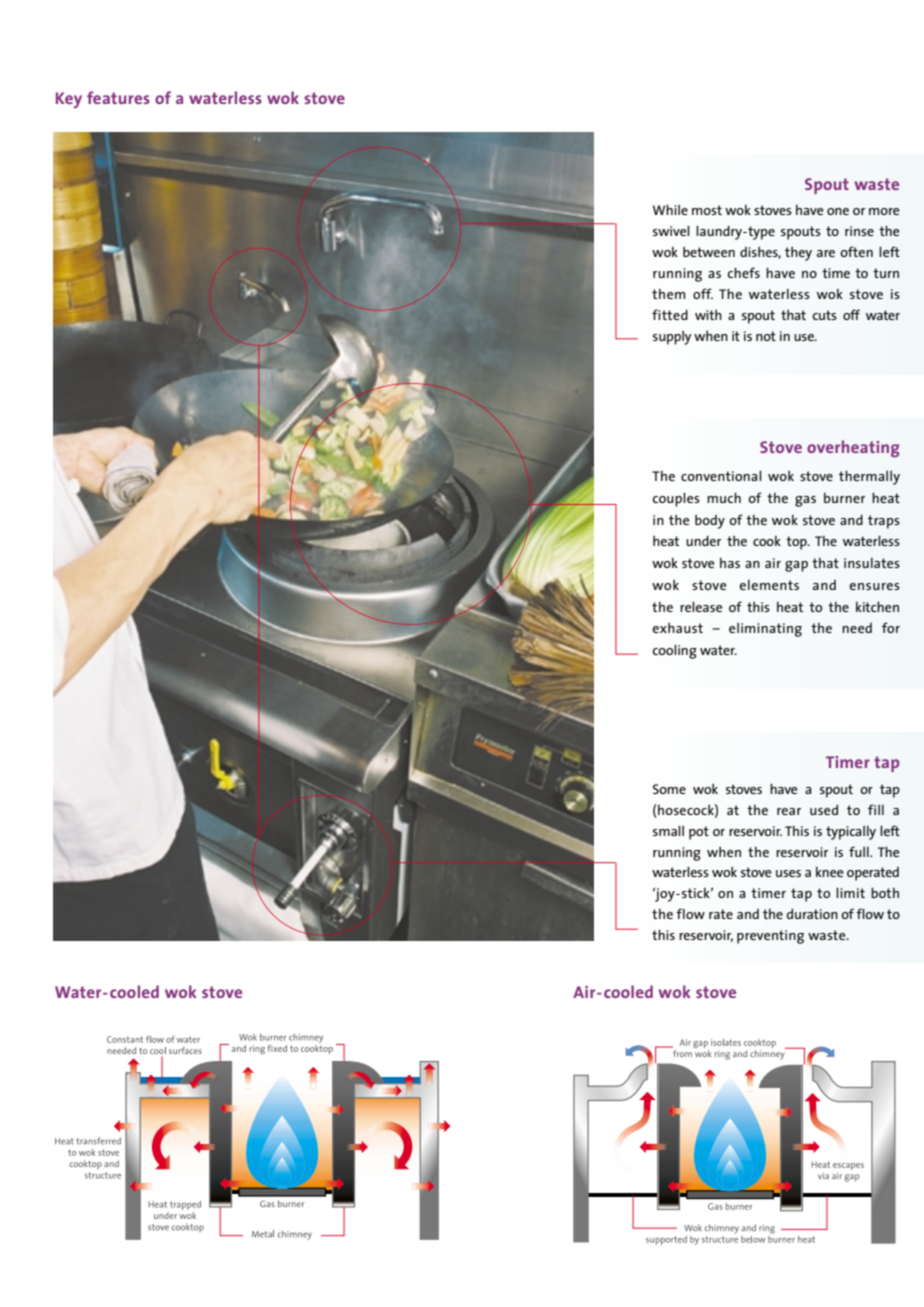  Describe the element at coordinates (676, 499) in the screenshot. I see `couples` at that location.
